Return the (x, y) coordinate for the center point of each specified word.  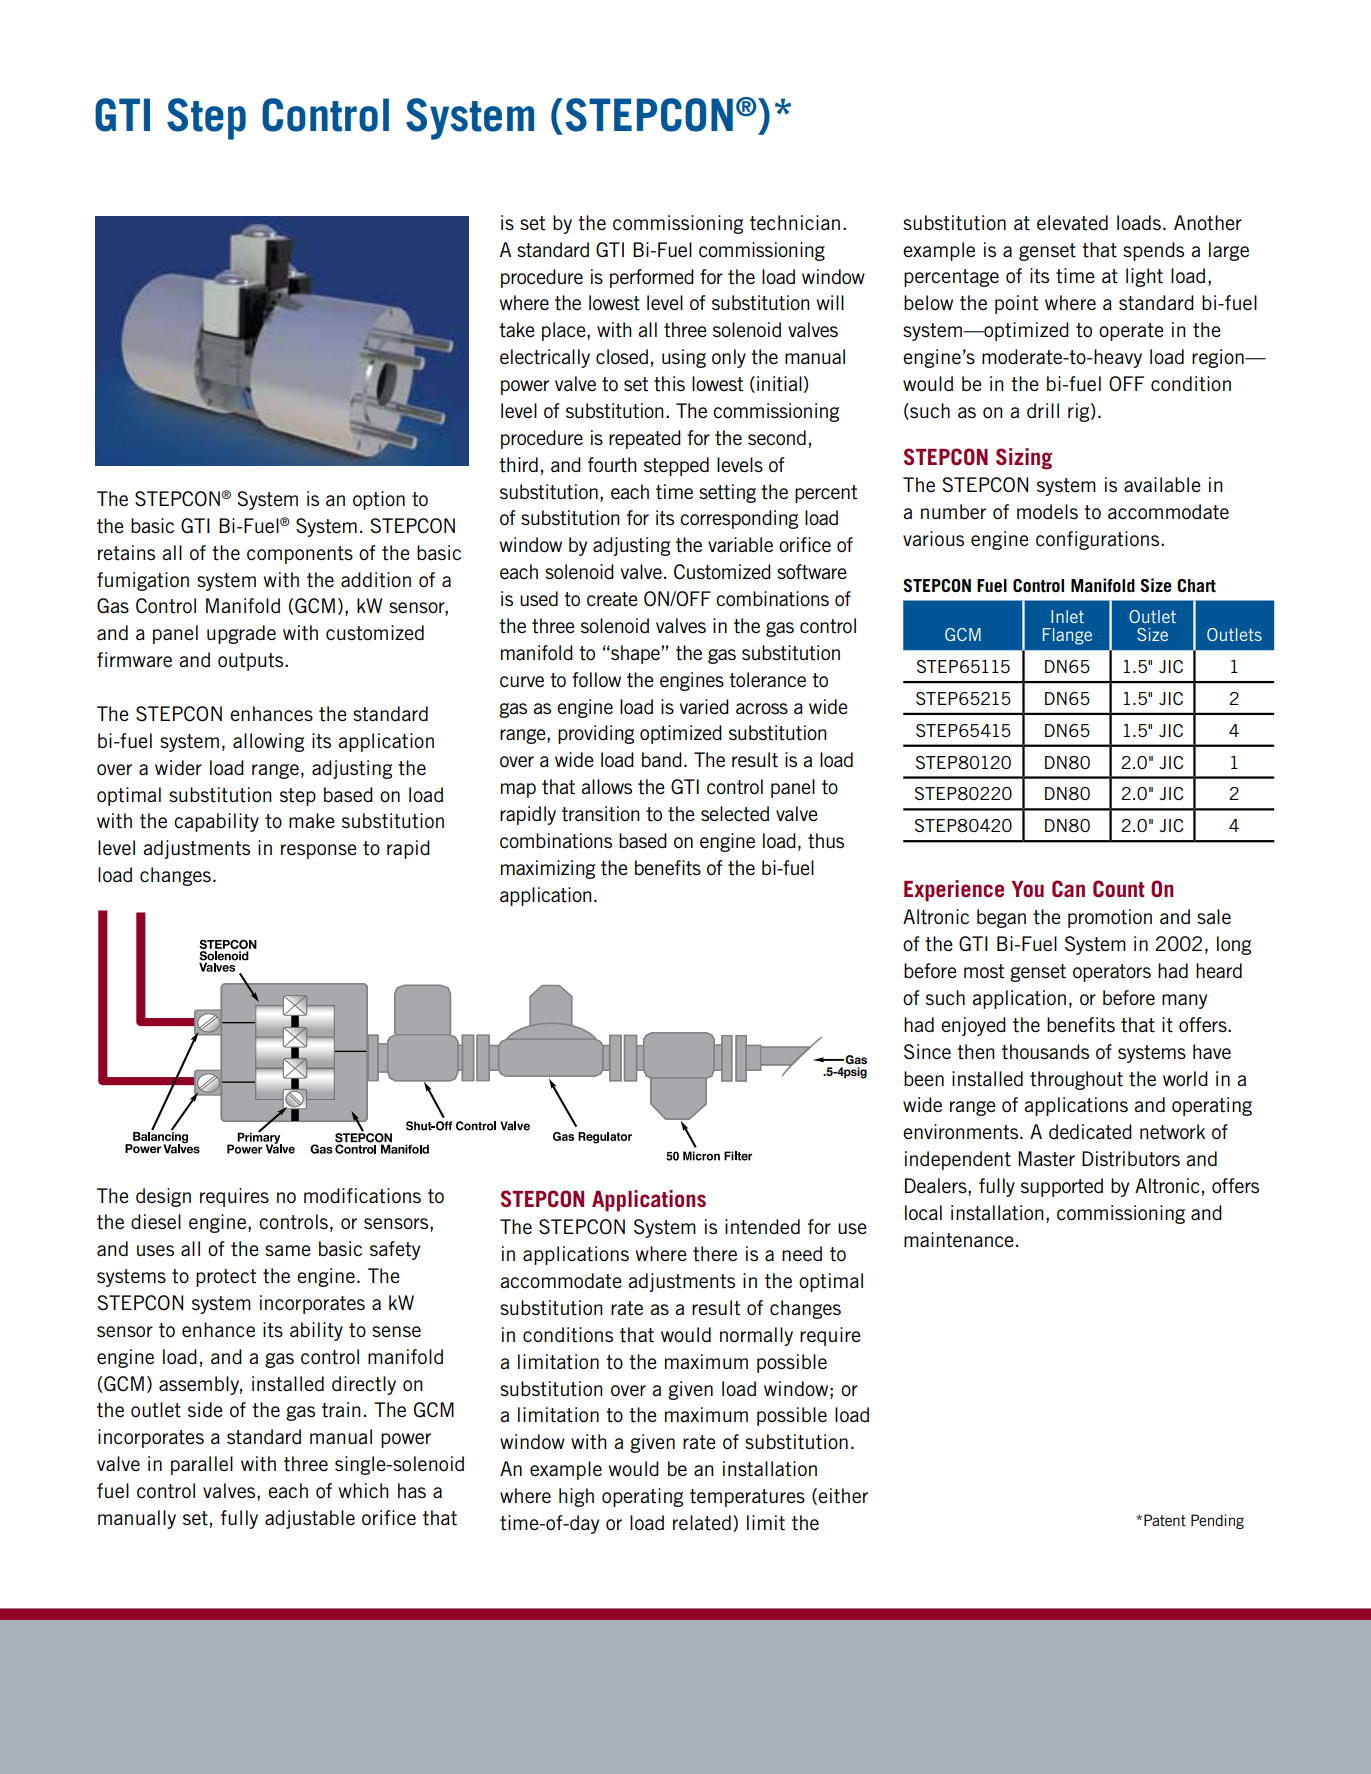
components (300, 555)
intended (762, 1227)
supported (1062, 1187)
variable (740, 544)
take (517, 330)
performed (652, 278)
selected (735, 814)
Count (1119, 888)
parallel (202, 1465)
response (319, 851)
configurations (1099, 540)
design (163, 1197)
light (1144, 277)
